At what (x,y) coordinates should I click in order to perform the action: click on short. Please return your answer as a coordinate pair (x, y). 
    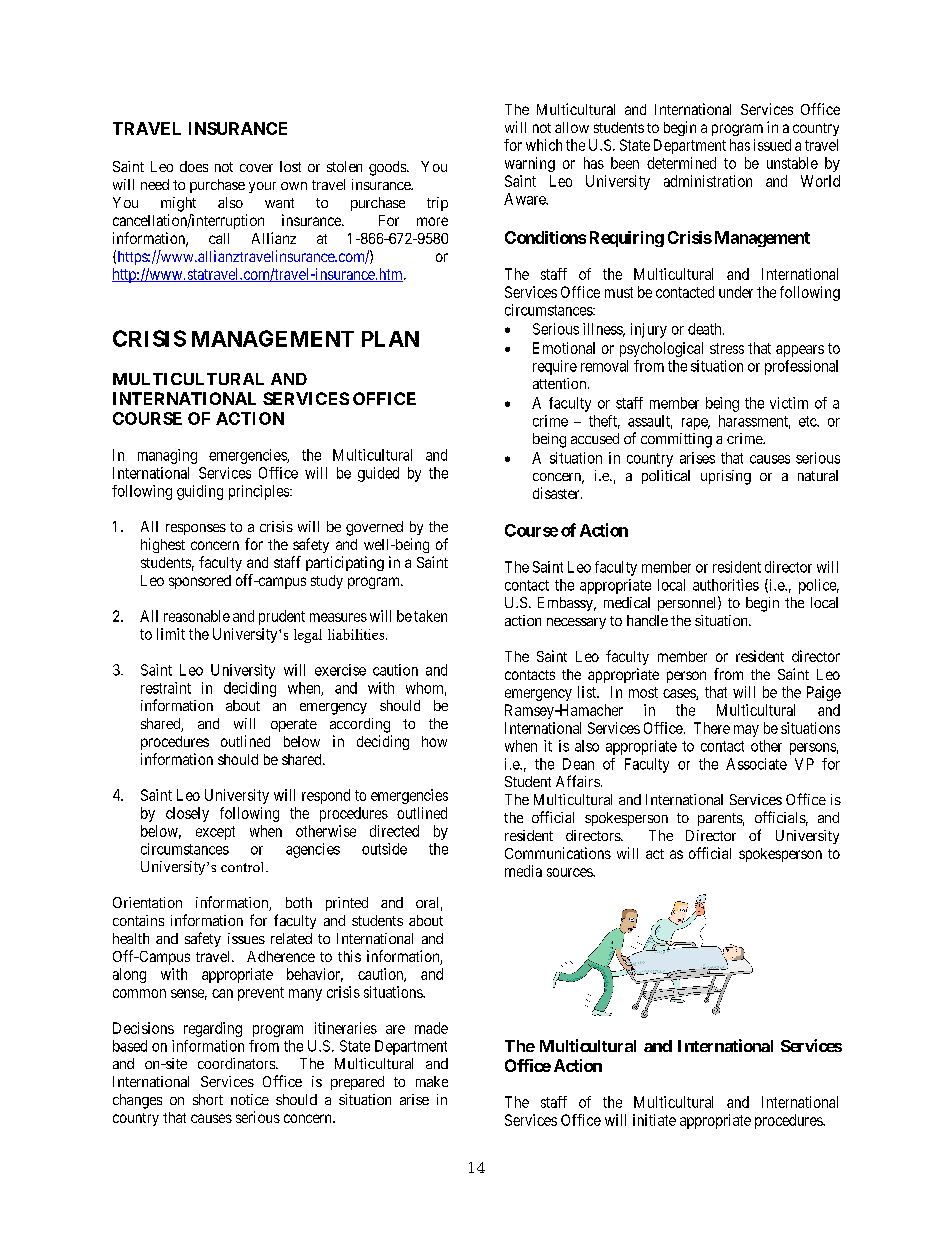
    Looking at the image, I should click on (208, 1099).
